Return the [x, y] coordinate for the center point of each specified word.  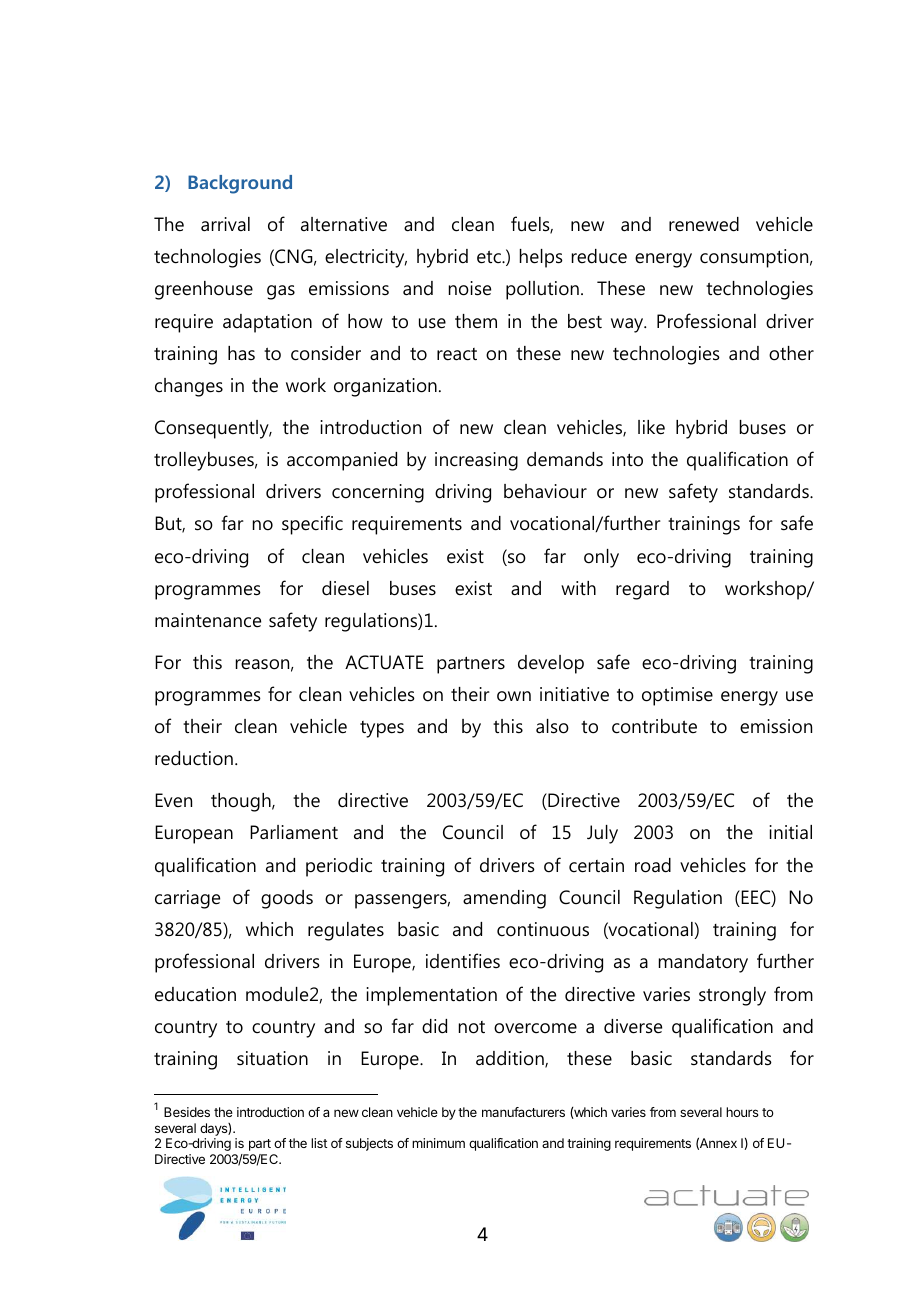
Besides [187, 1112]
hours [742, 1112]
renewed [704, 224]
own [514, 696]
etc [490, 257]
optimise [677, 696]
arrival [225, 224]
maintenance [208, 620]
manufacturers [523, 1112]
